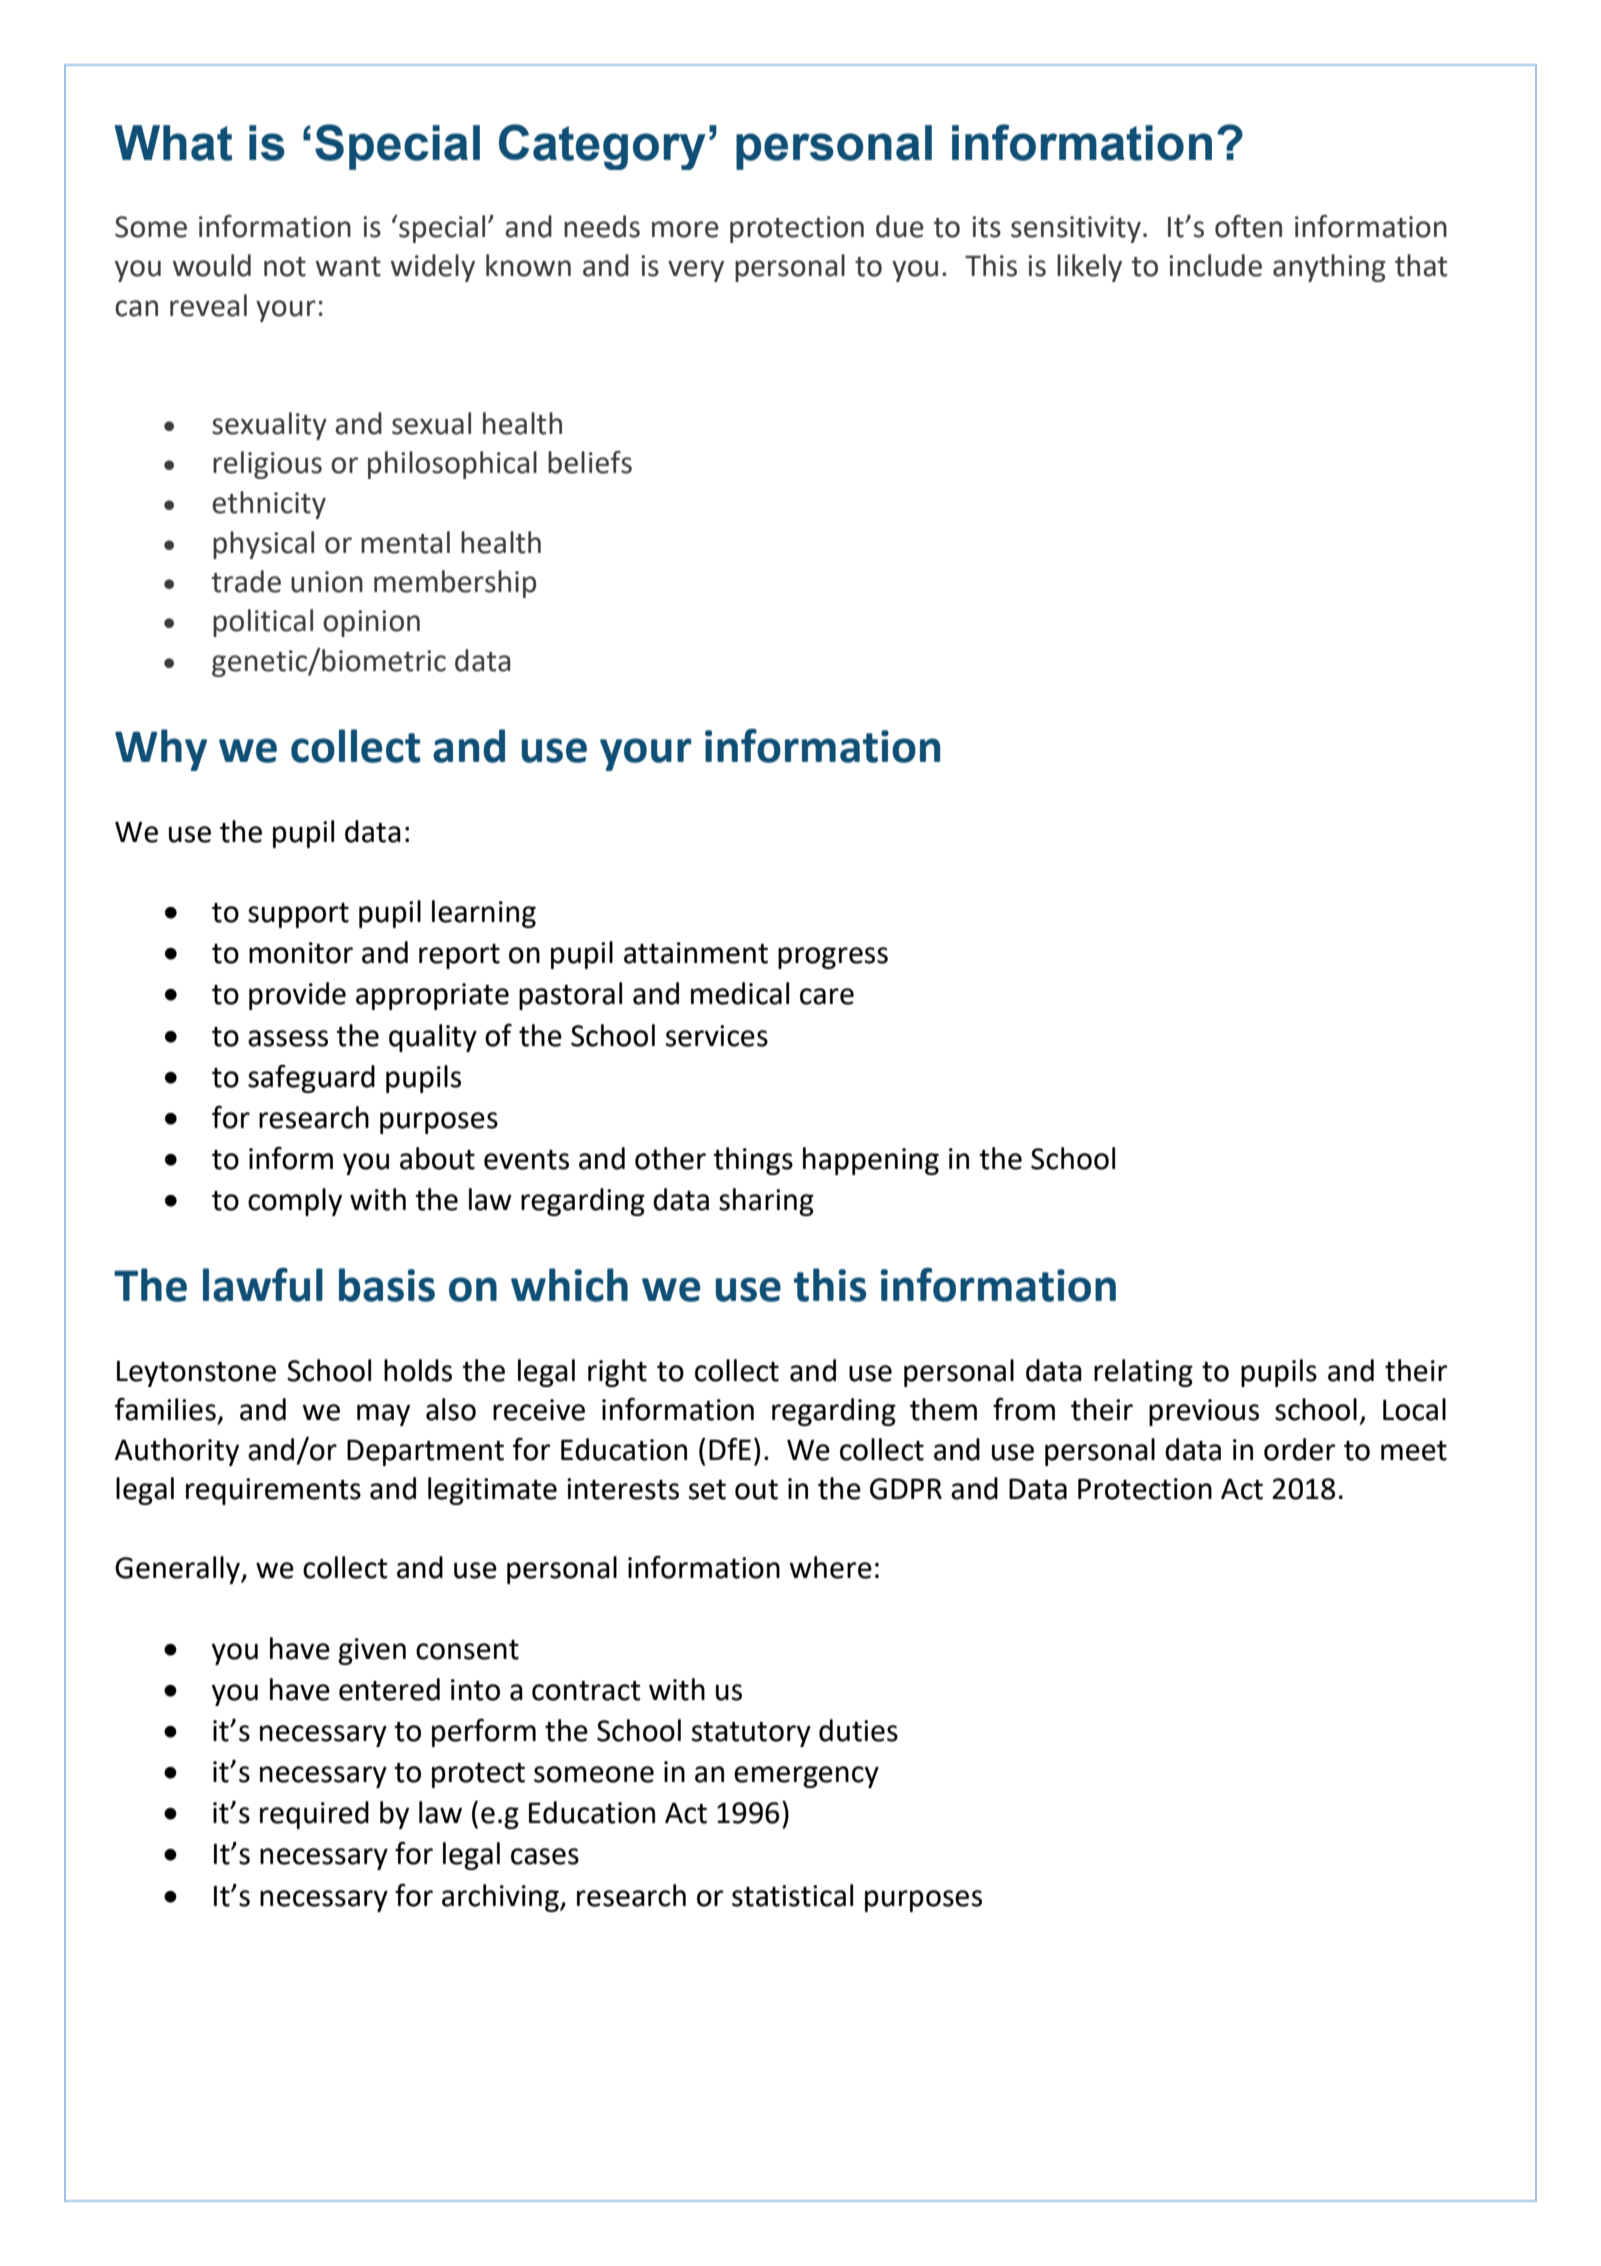 The height and width of the screenshot is (2266, 1601). Describe the element at coordinates (314, 1815) in the screenshot. I see `required` at that location.
